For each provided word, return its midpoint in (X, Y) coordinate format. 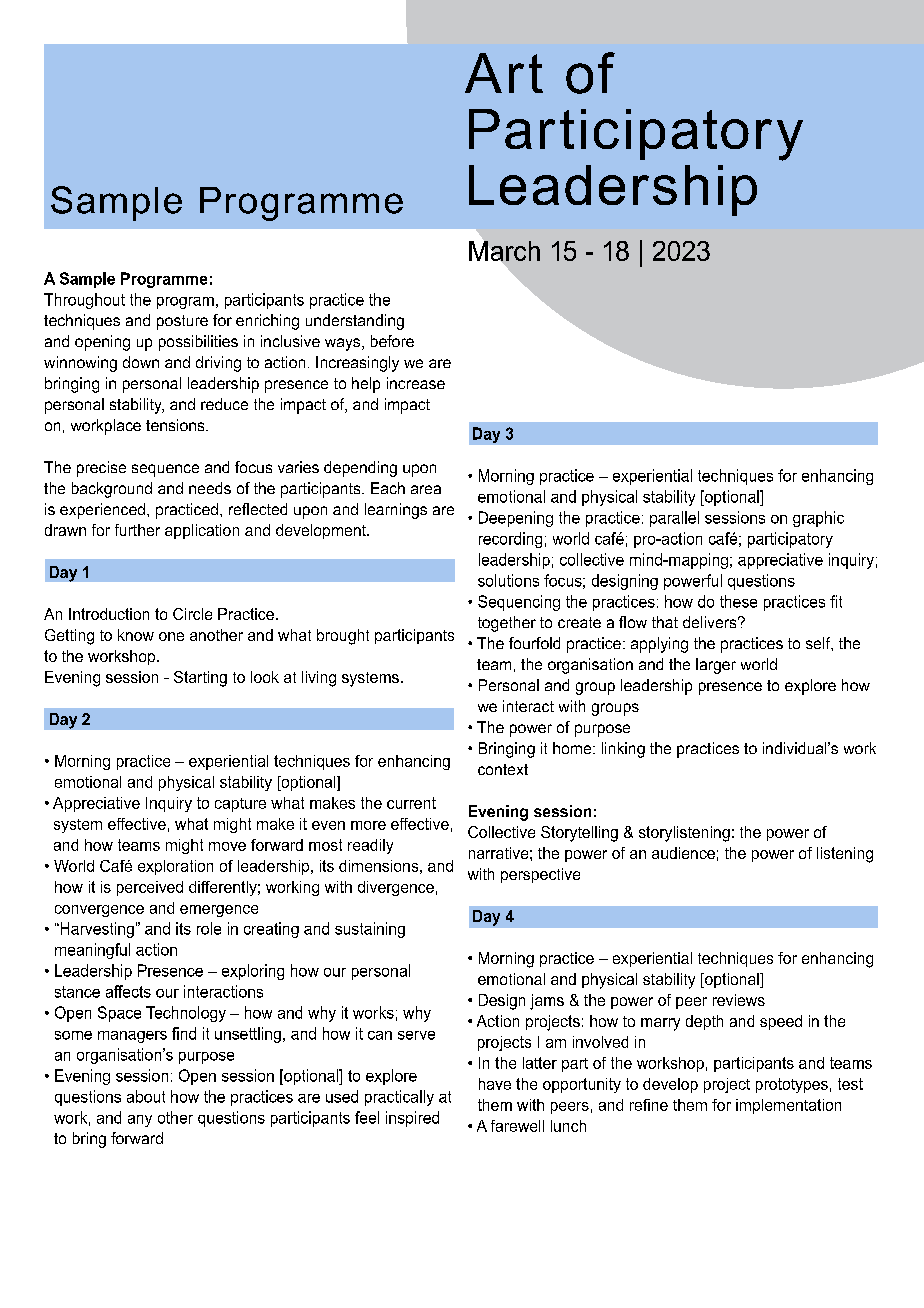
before (392, 341)
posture (182, 322)
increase (416, 383)
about (146, 1096)
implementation (788, 1106)
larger (716, 666)
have (495, 1084)
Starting (200, 679)
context (503, 769)
